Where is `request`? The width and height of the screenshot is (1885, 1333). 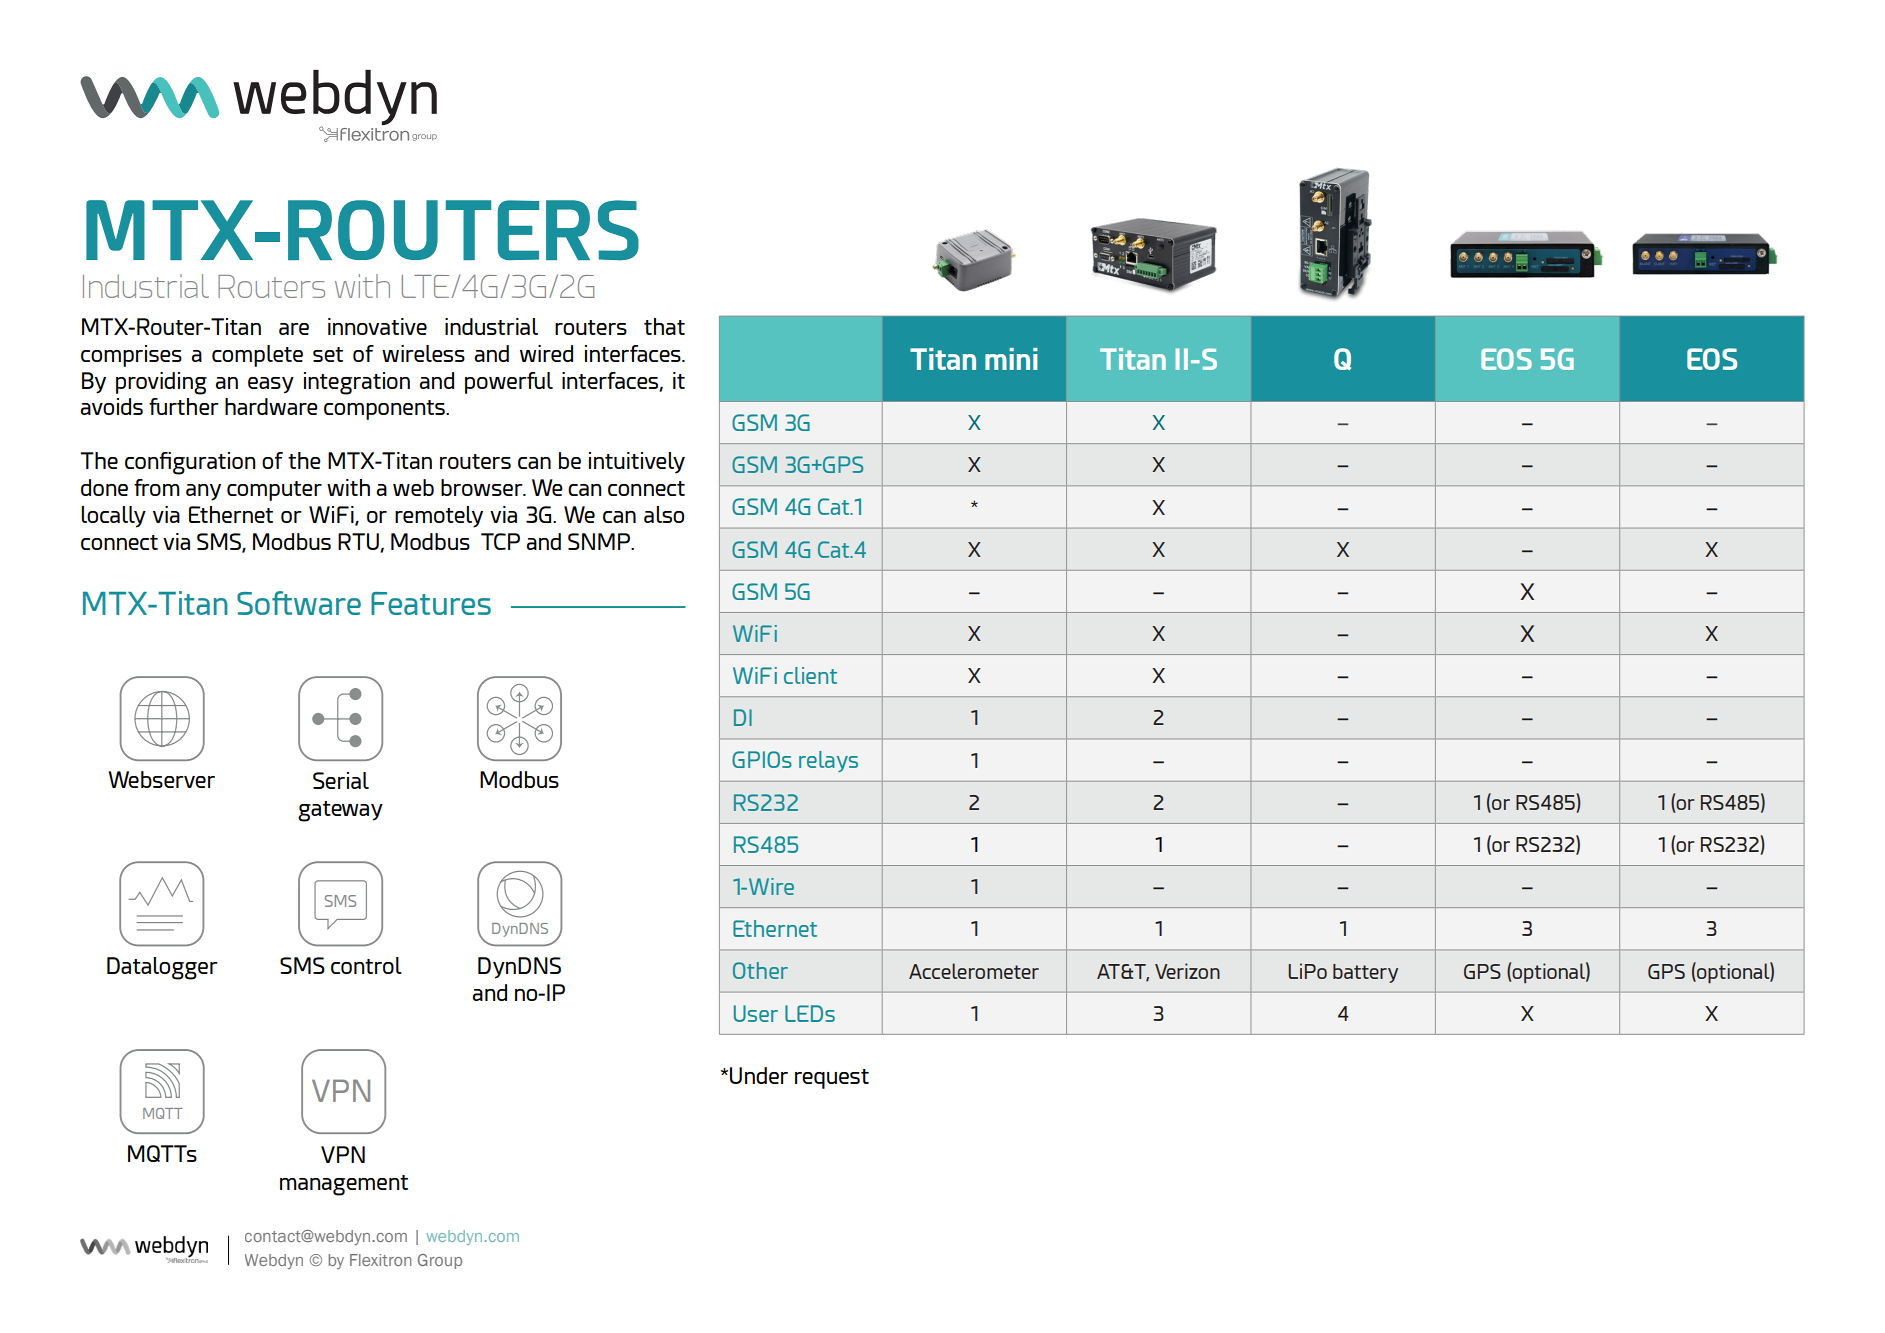
request is located at coordinates (832, 1079).
